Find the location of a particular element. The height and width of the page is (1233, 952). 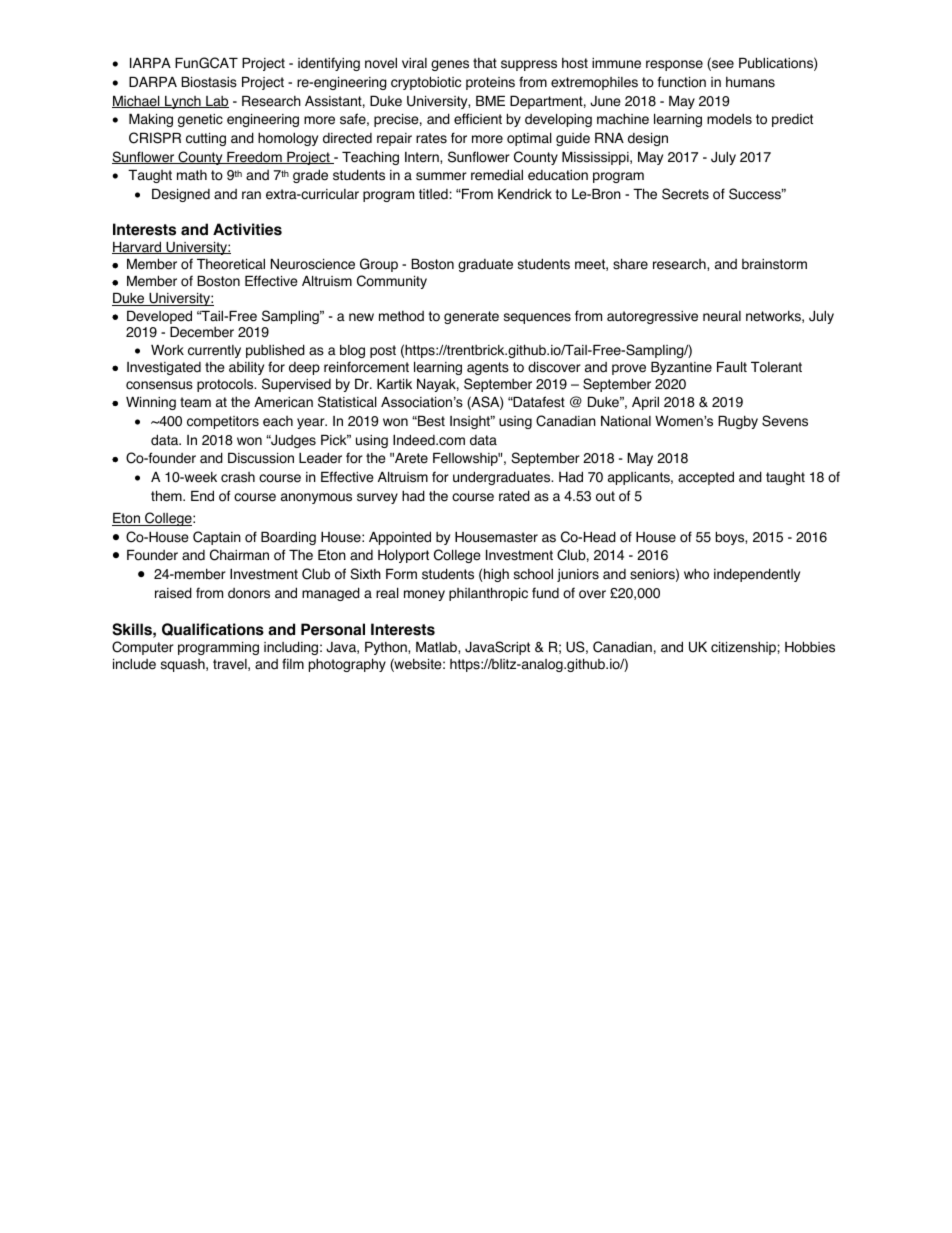

Qualifications is located at coordinates (213, 629).
